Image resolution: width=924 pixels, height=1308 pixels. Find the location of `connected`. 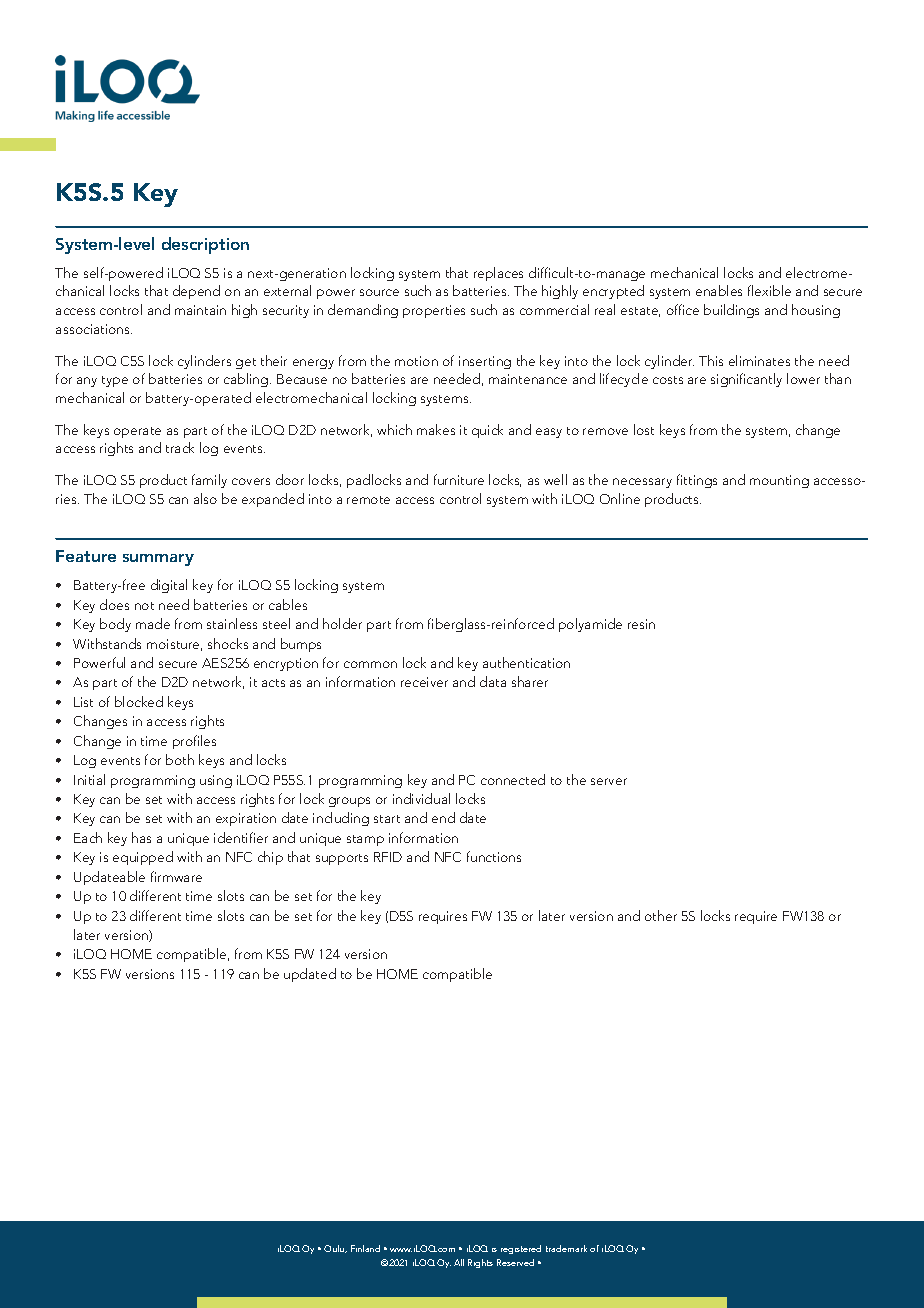

connected is located at coordinates (513, 779).
